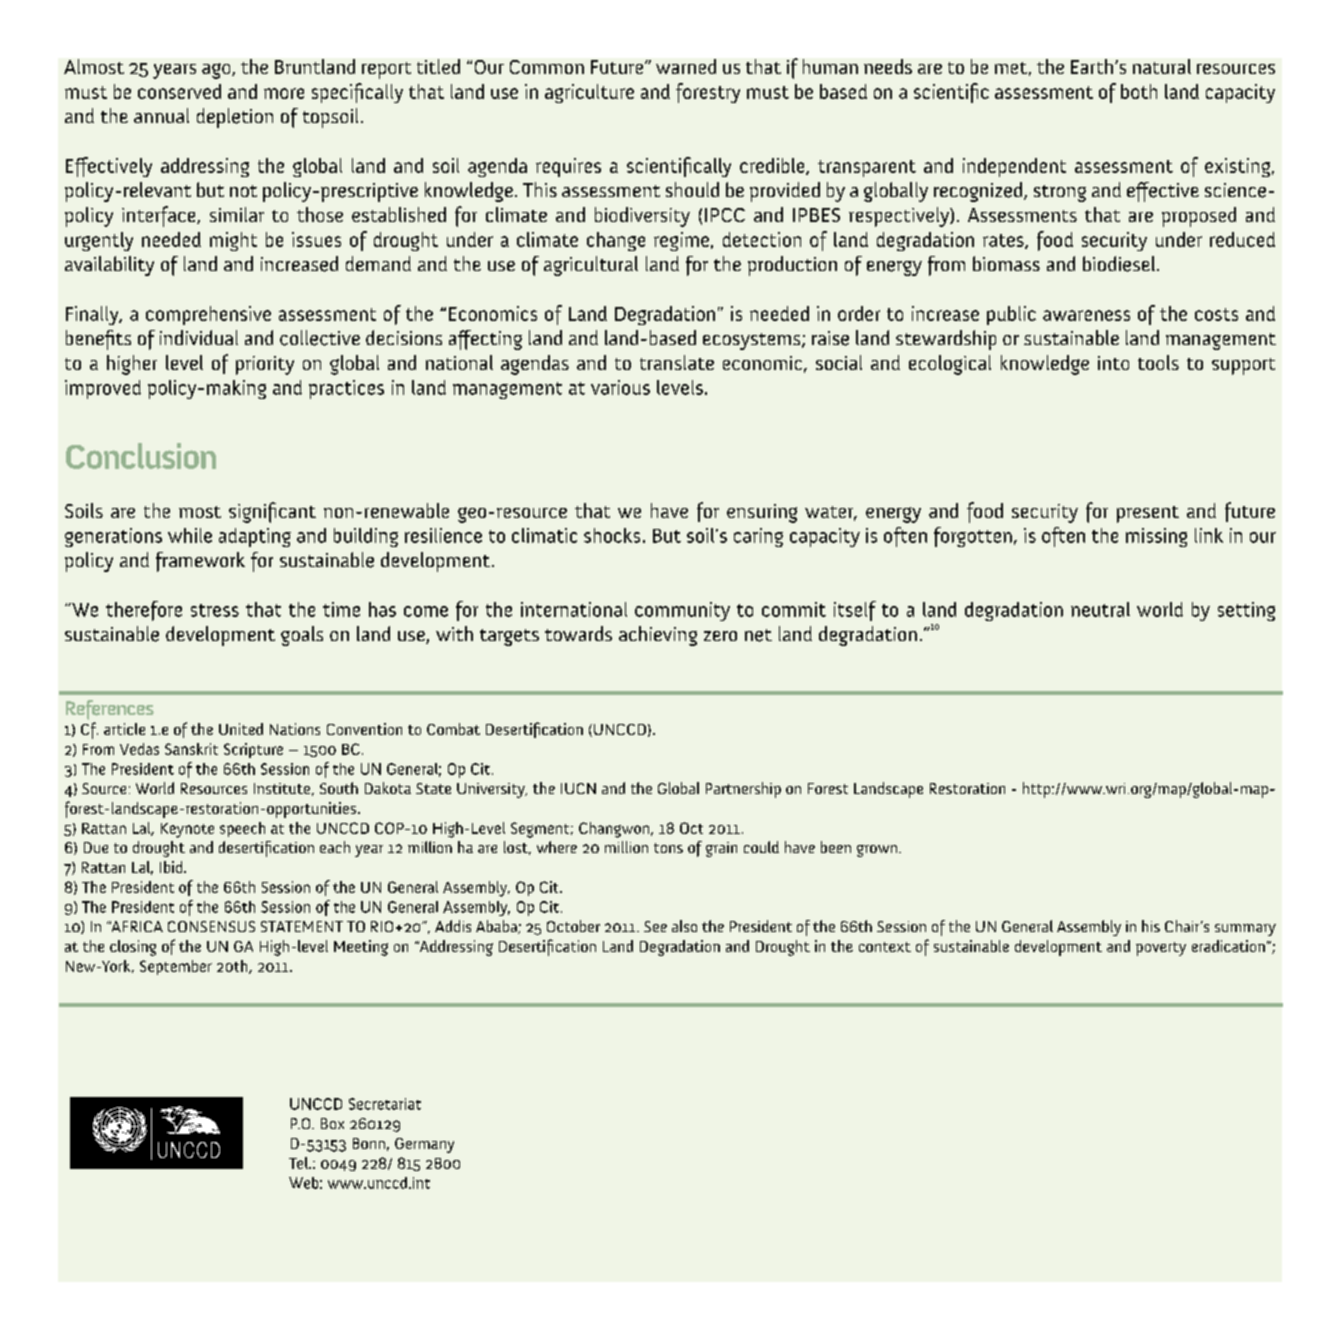 This image has width=1340, height=1340. What do you see at coordinates (253, 750) in the image?
I see `Scripture` at bounding box center [253, 750].
